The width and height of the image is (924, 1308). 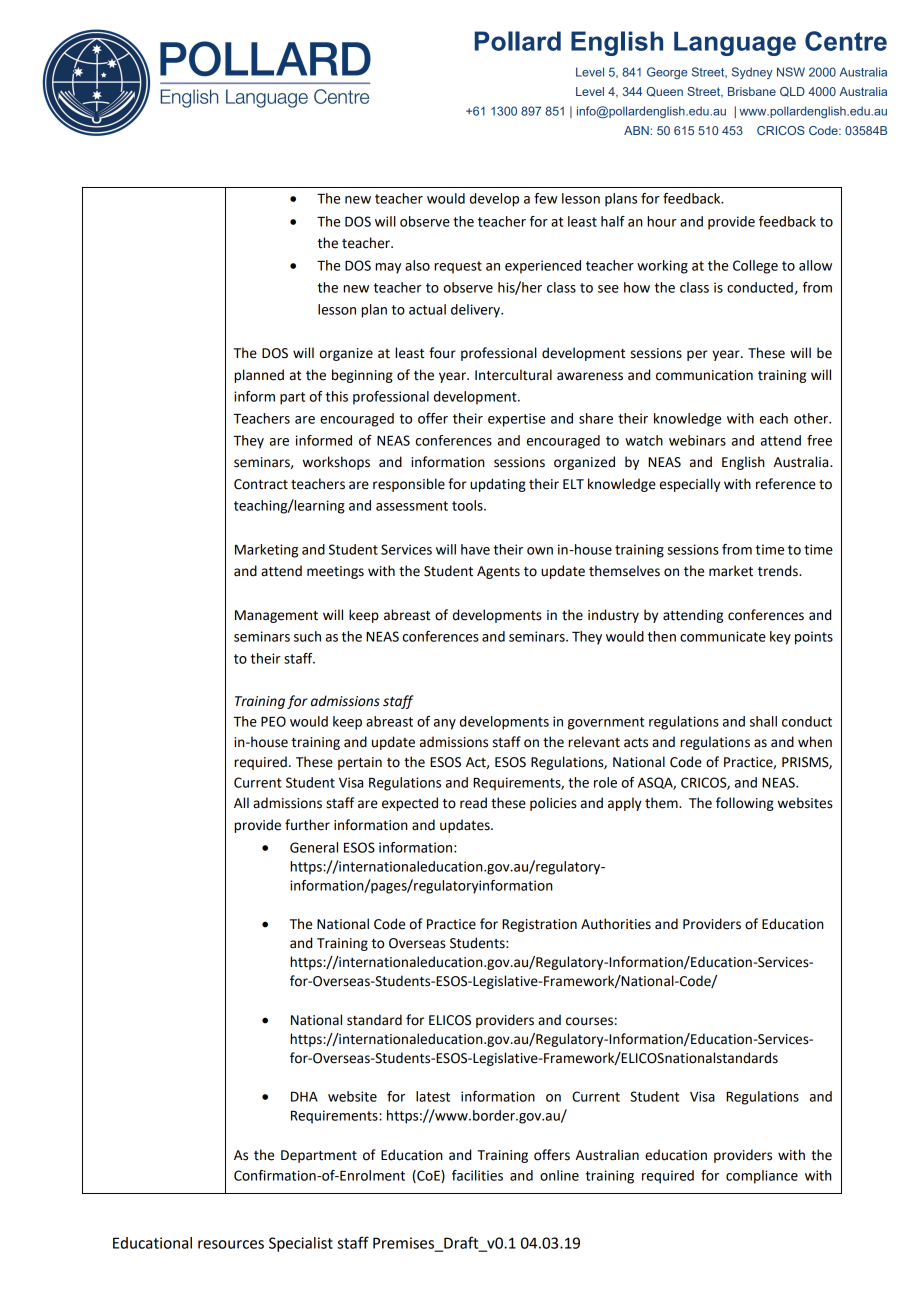 I want to click on Specialist, so click(x=301, y=1244).
